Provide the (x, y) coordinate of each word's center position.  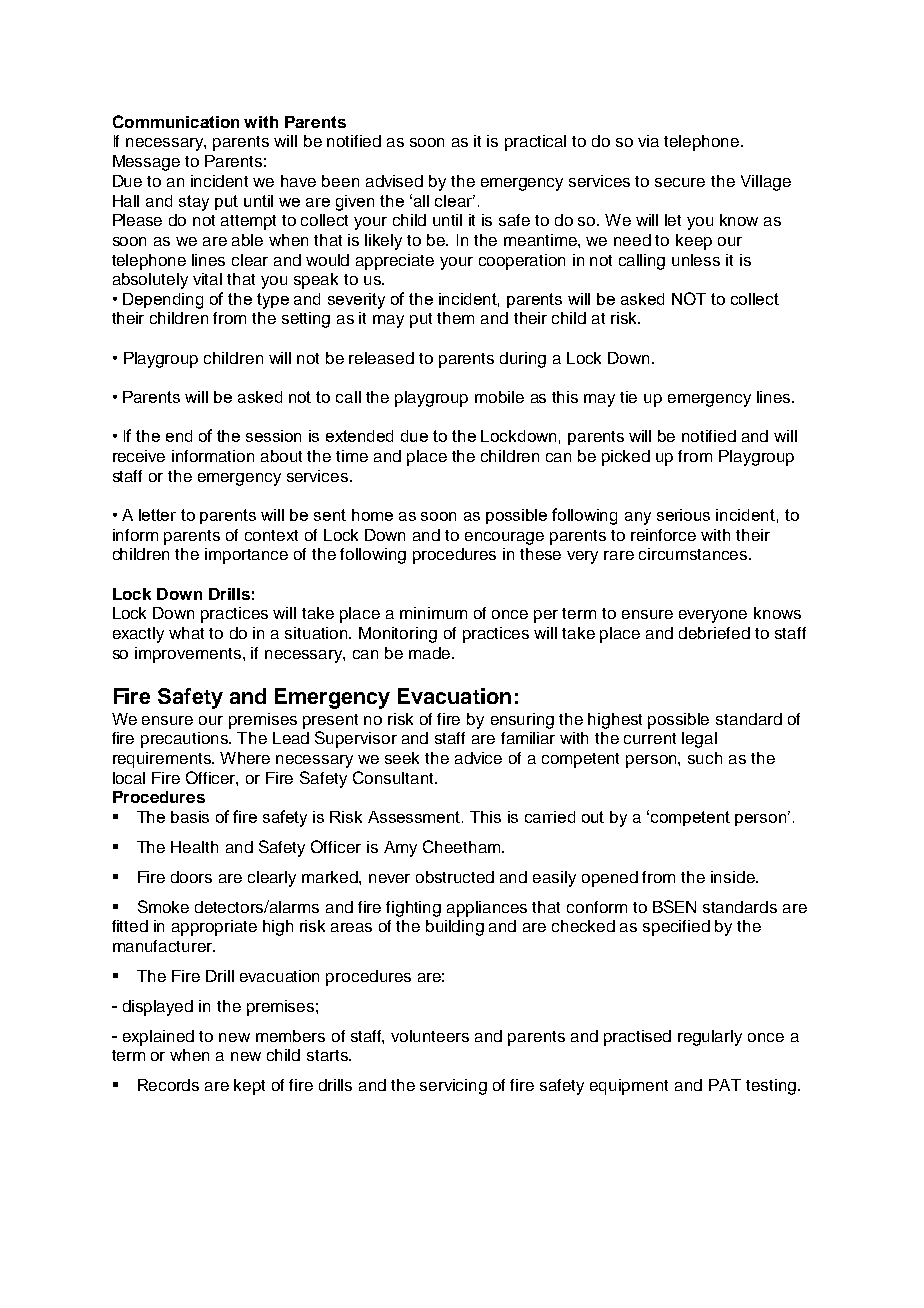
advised (394, 181)
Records (168, 1085)
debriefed (714, 633)
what (186, 633)
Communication (176, 121)
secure (680, 182)
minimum (433, 613)
